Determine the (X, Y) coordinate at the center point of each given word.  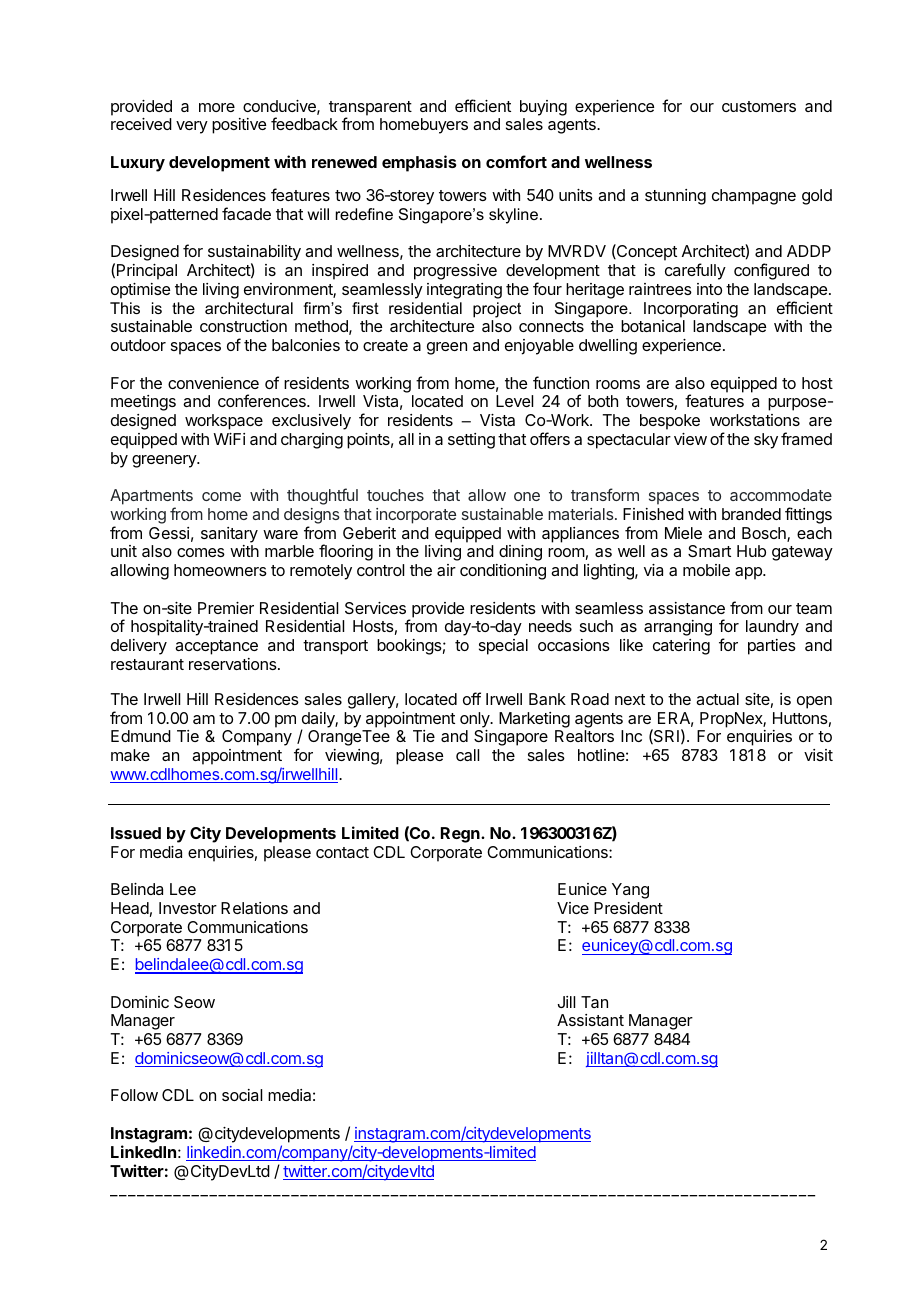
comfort (516, 161)
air (446, 570)
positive (239, 126)
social (242, 1095)
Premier (226, 608)
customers (759, 106)
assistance (687, 608)
